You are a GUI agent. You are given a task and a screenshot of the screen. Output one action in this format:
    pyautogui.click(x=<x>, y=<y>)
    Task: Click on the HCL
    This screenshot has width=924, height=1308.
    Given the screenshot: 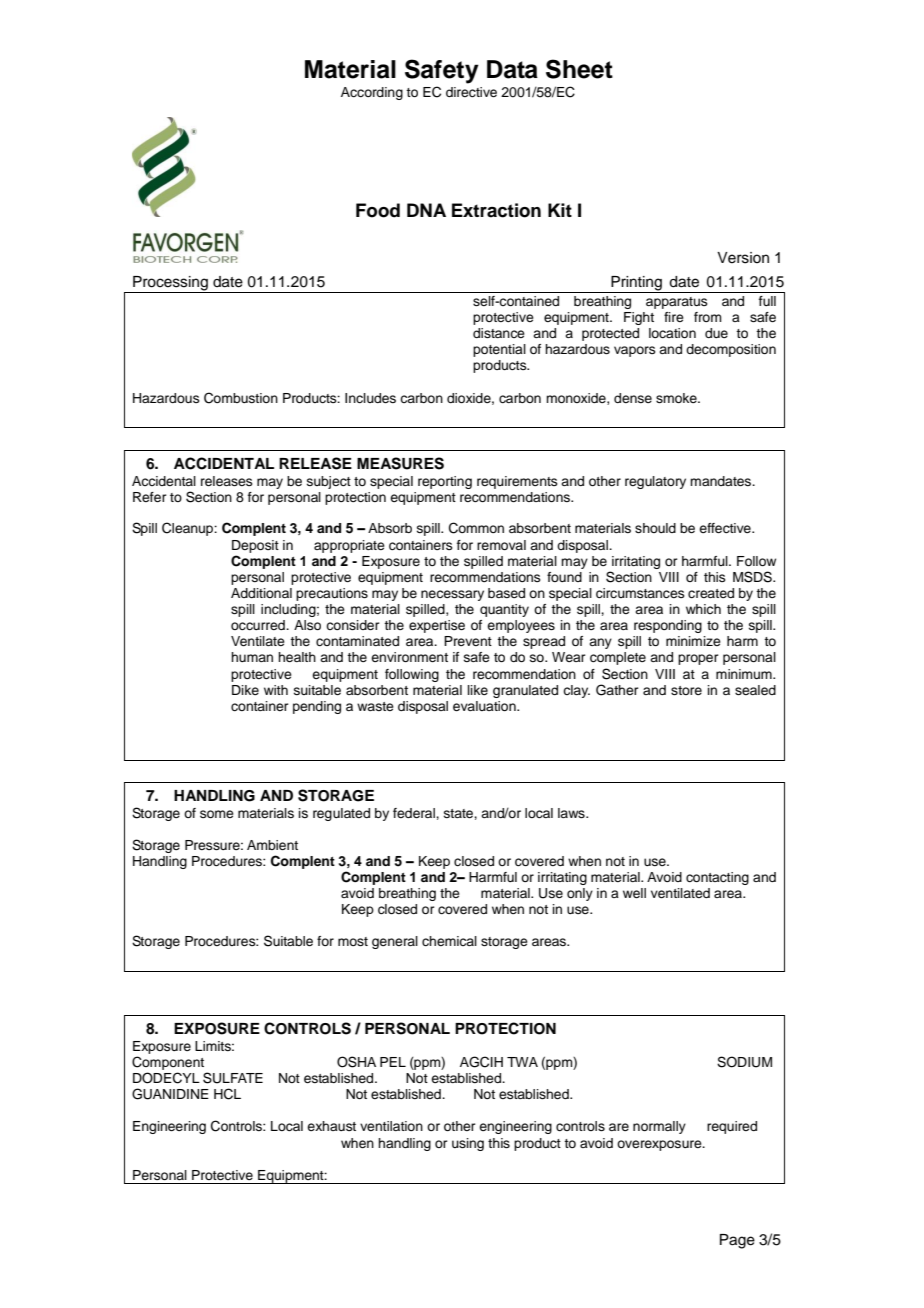 What is the action you would take?
    pyautogui.click(x=227, y=1094)
